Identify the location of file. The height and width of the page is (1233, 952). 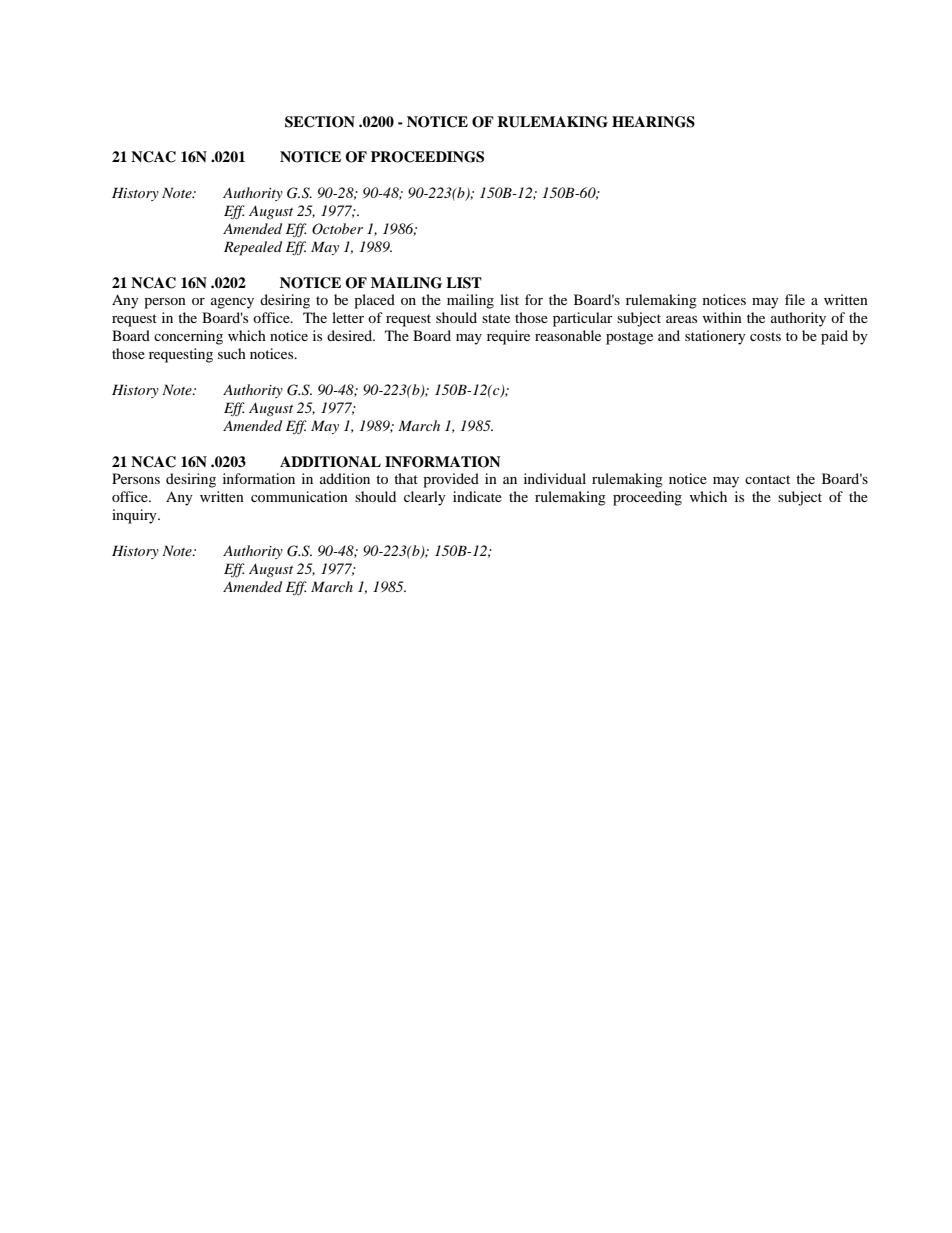
(795, 299).
